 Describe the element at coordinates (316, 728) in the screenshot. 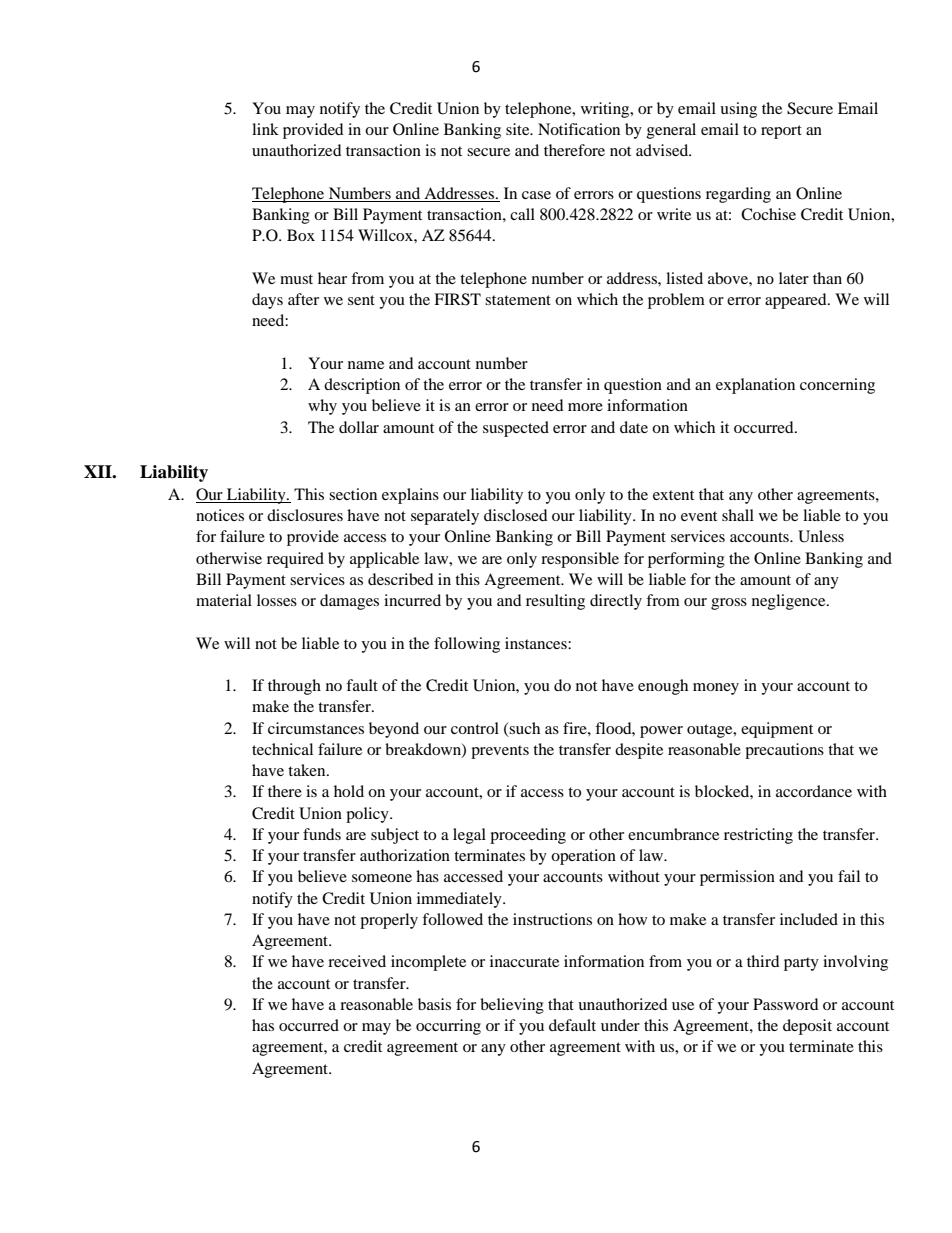

I see `circumstances` at that location.
